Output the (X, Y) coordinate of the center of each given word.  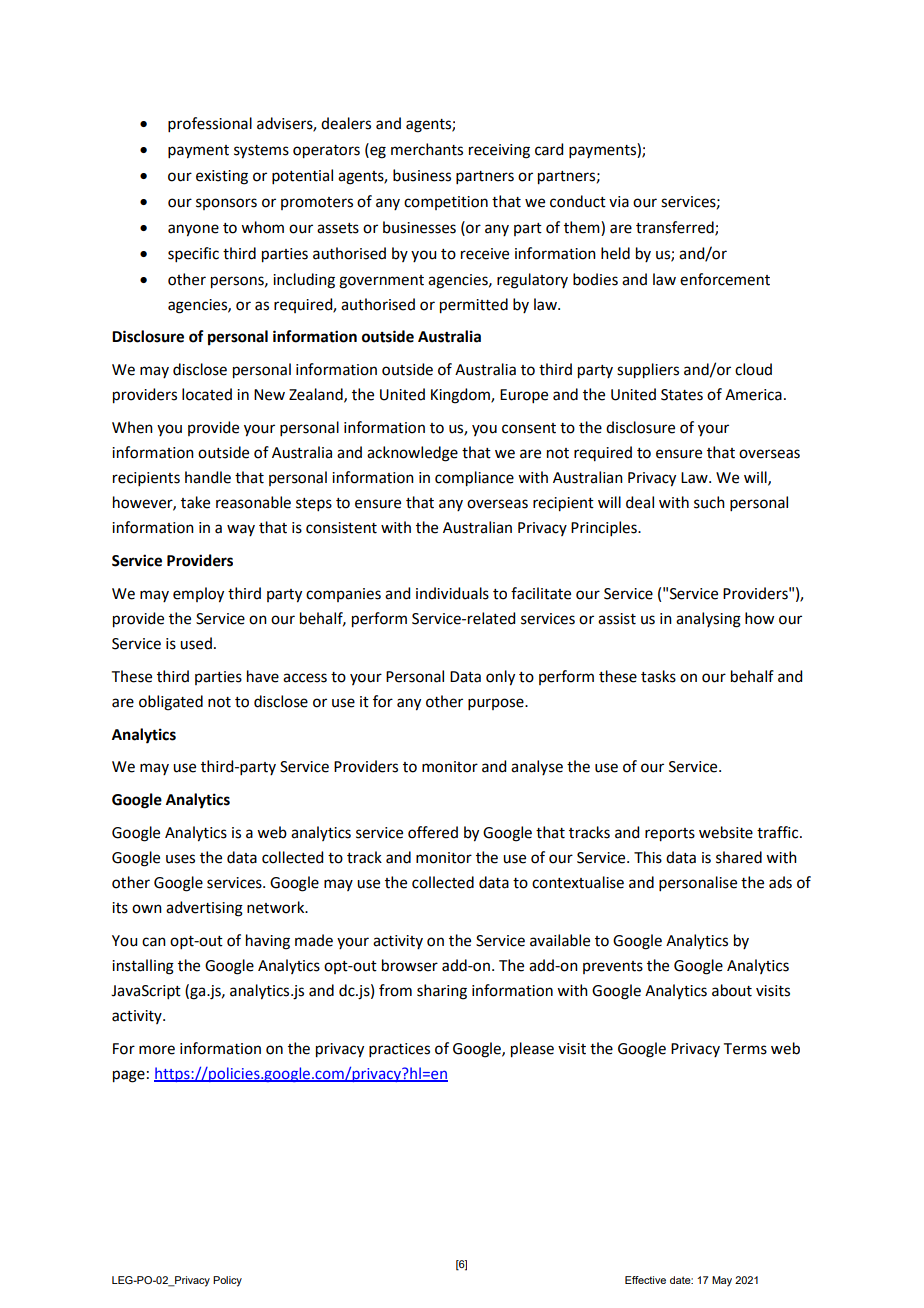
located (207, 394)
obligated (171, 703)
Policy (227, 1281)
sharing (442, 992)
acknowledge (412, 454)
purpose (497, 704)
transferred (676, 228)
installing (143, 967)
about (732, 990)
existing (222, 177)
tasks (658, 676)
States (682, 395)
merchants (427, 149)
